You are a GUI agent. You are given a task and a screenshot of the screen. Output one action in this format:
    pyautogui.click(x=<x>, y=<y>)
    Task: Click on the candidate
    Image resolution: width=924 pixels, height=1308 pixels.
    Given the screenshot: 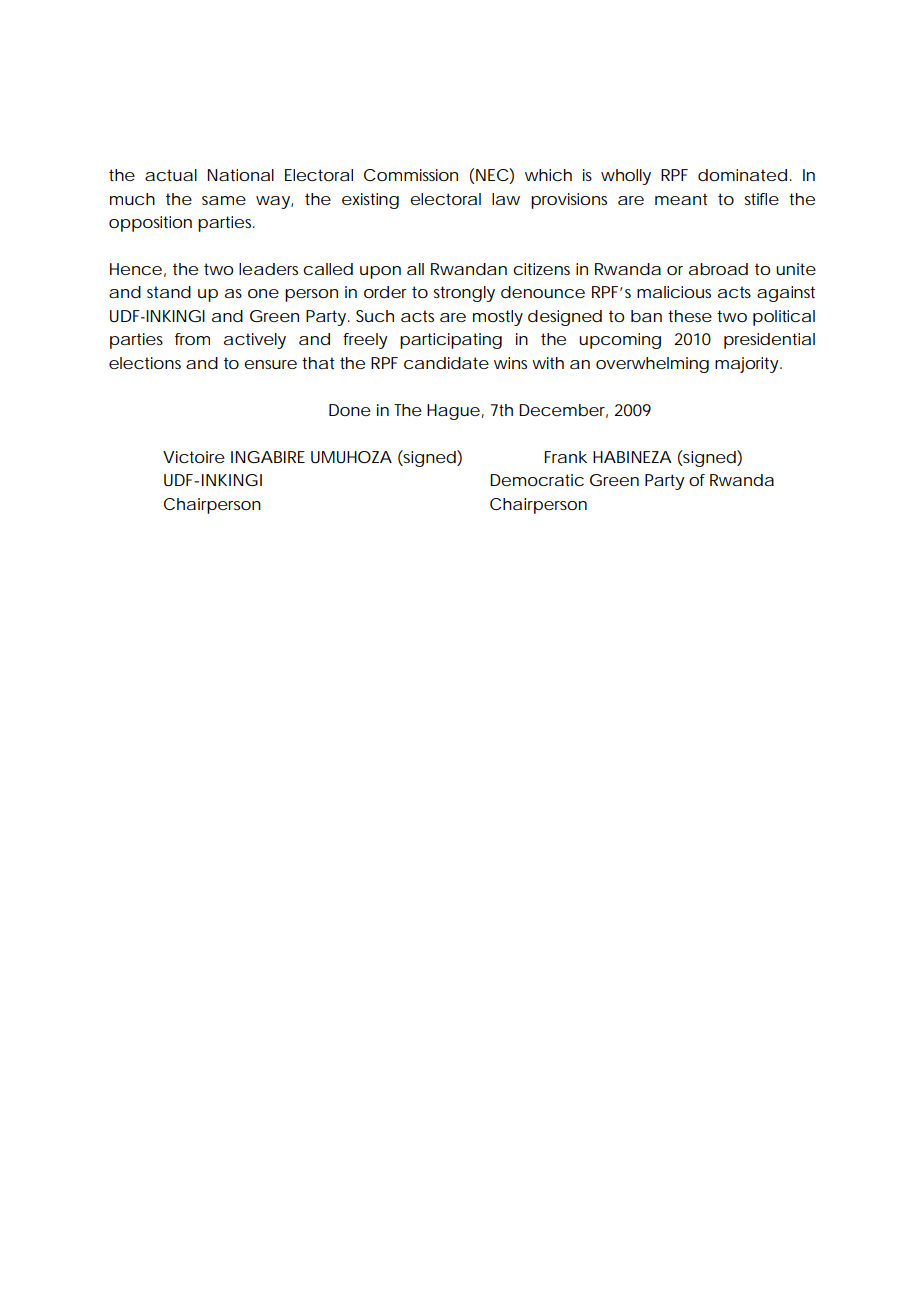 What is the action you would take?
    pyautogui.click(x=446, y=363)
